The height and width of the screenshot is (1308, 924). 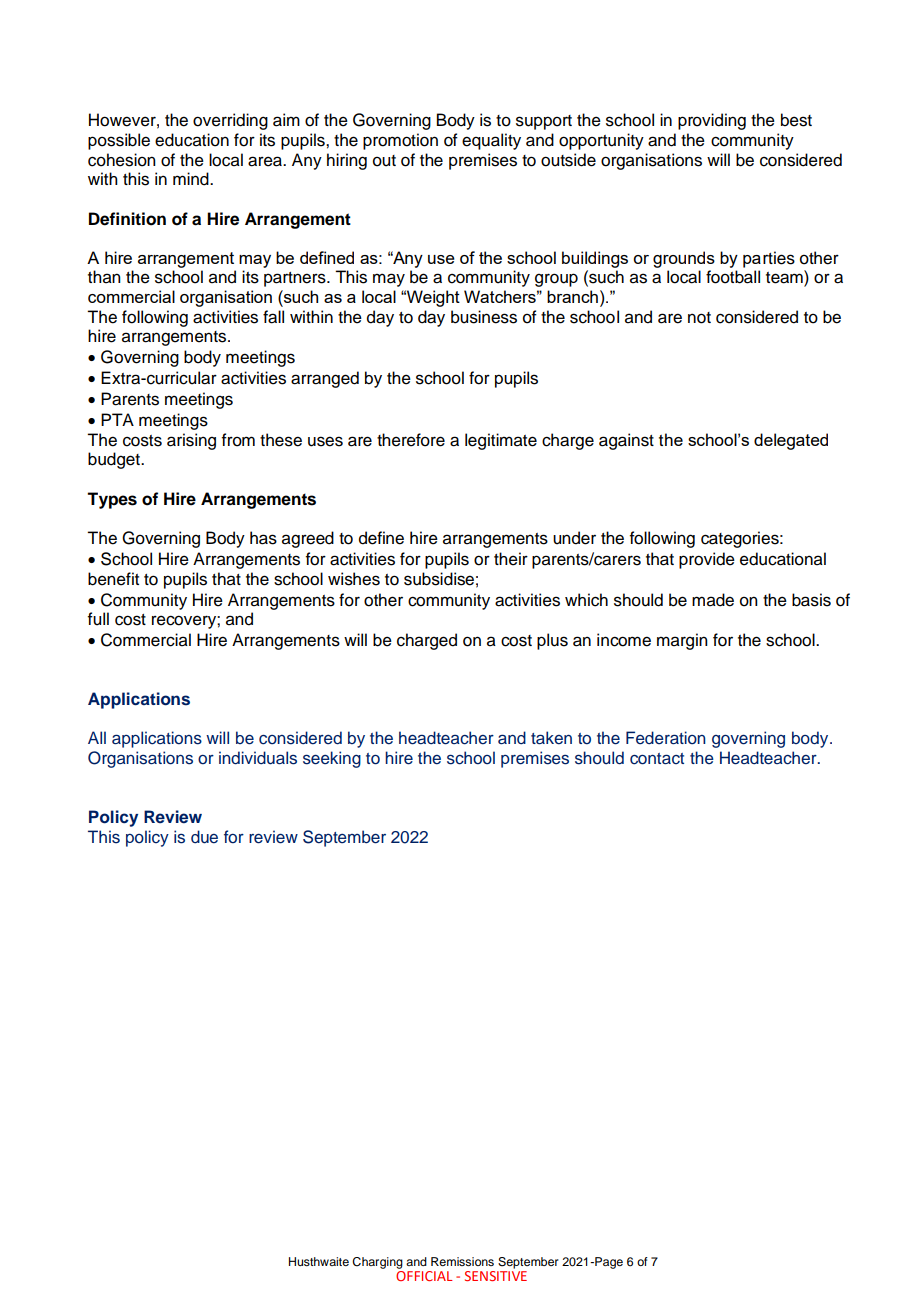 I want to click on individuals, so click(x=258, y=758).
